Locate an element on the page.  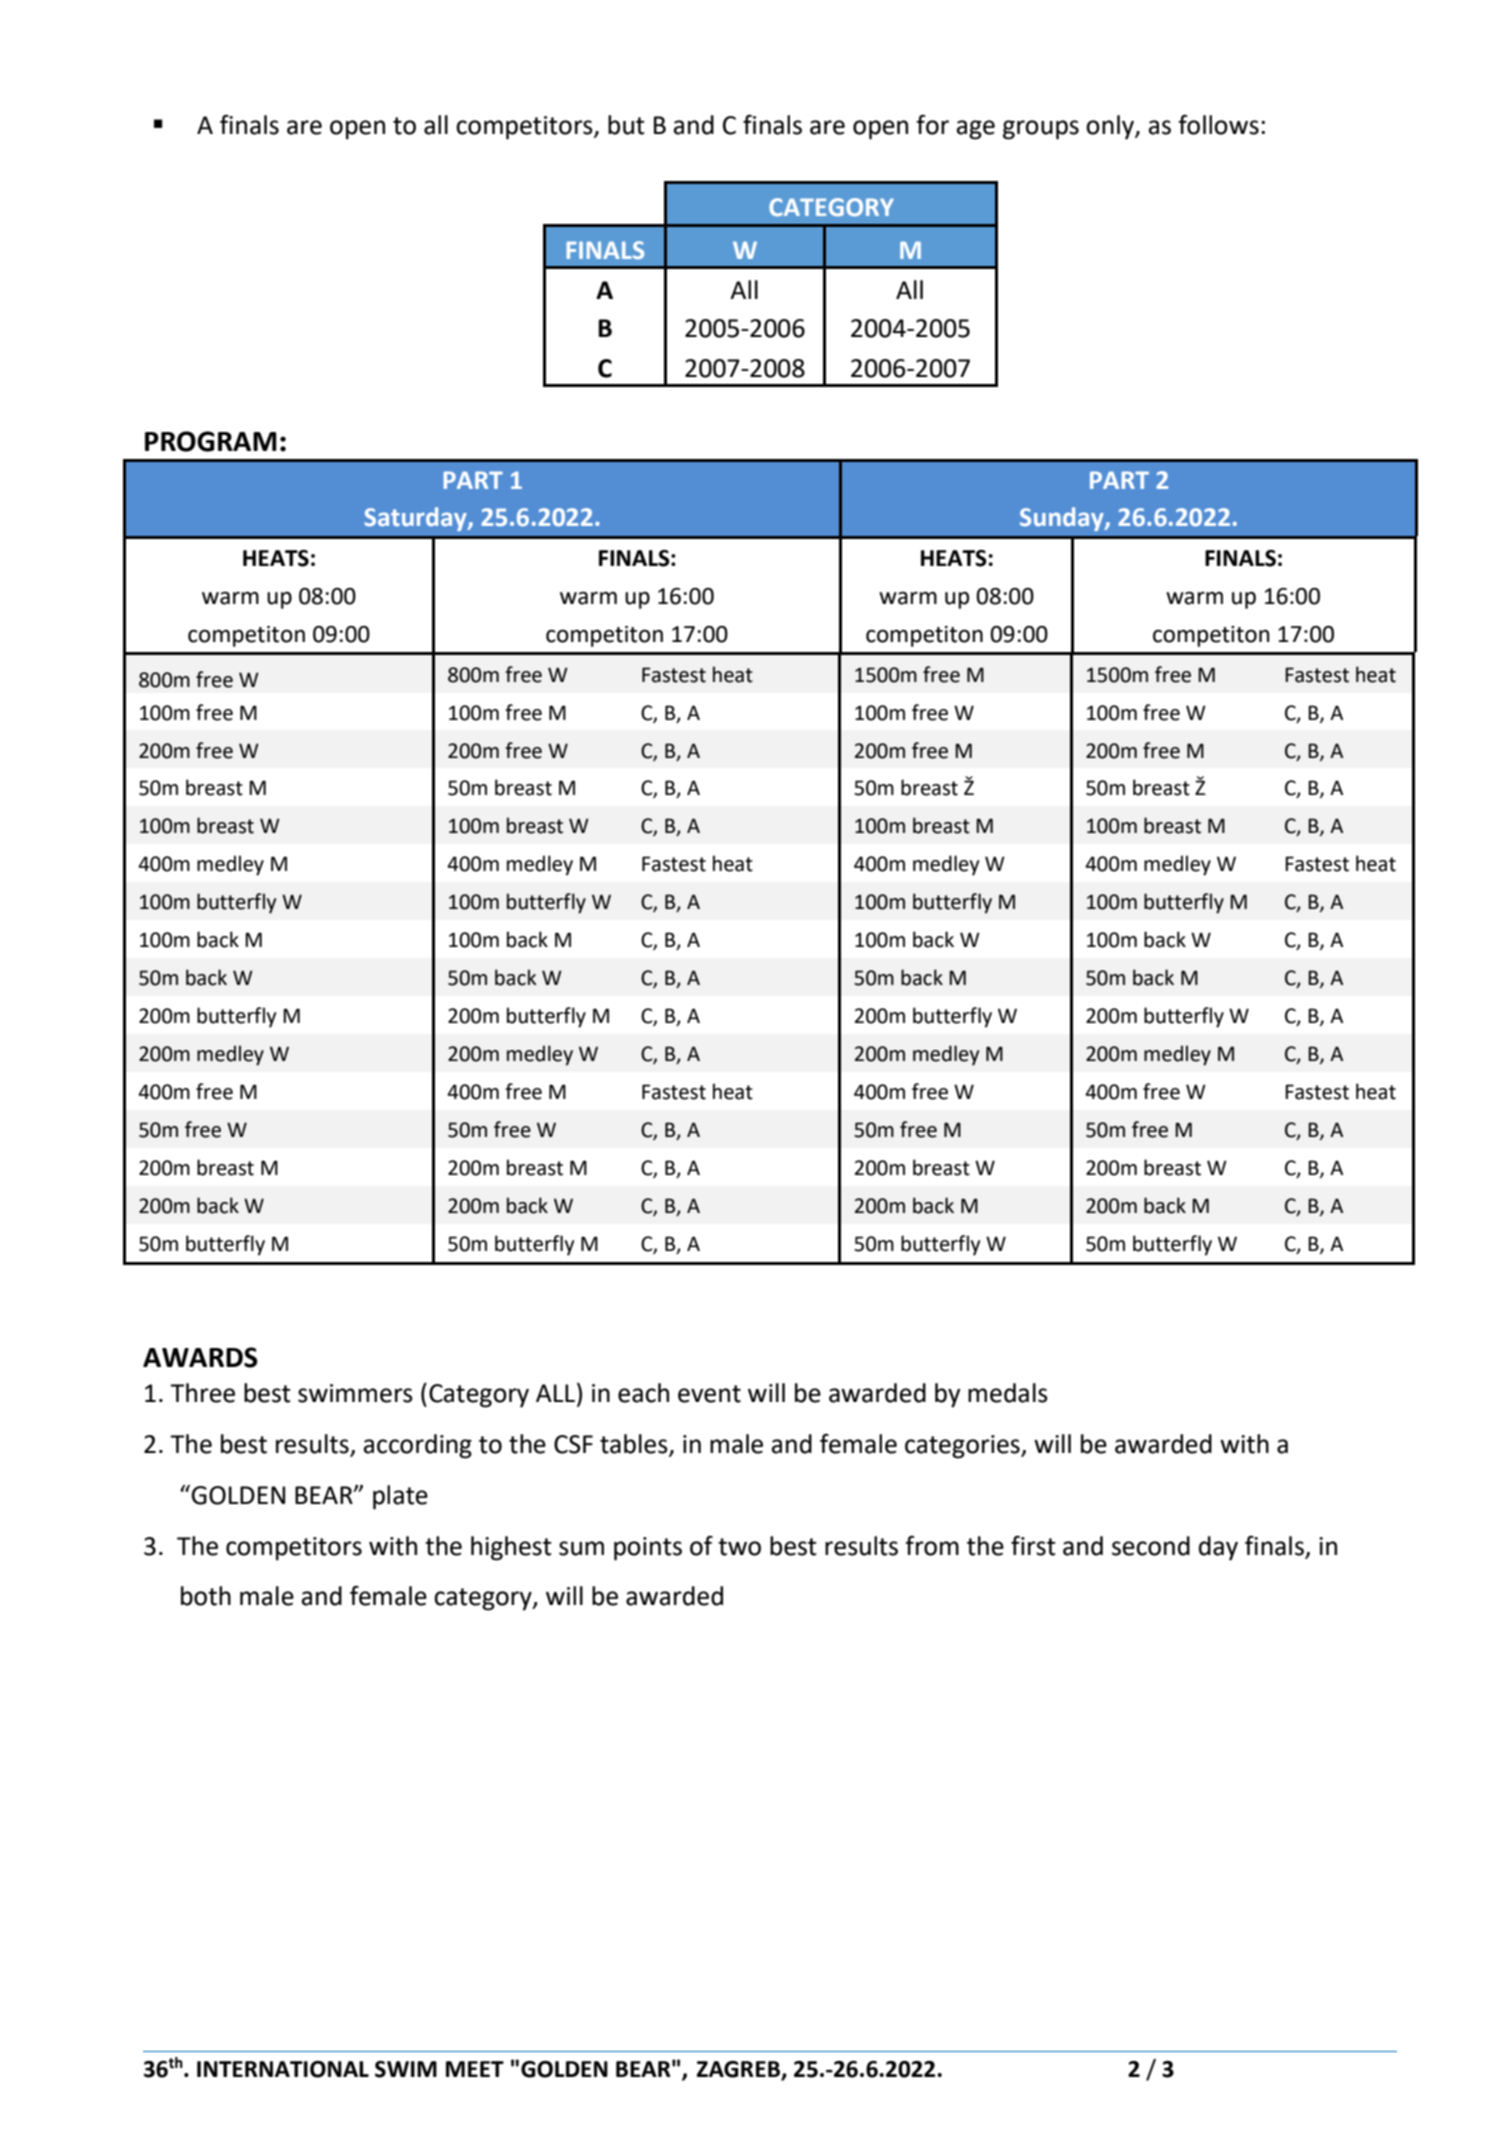
only is located at coordinates (1111, 127).
